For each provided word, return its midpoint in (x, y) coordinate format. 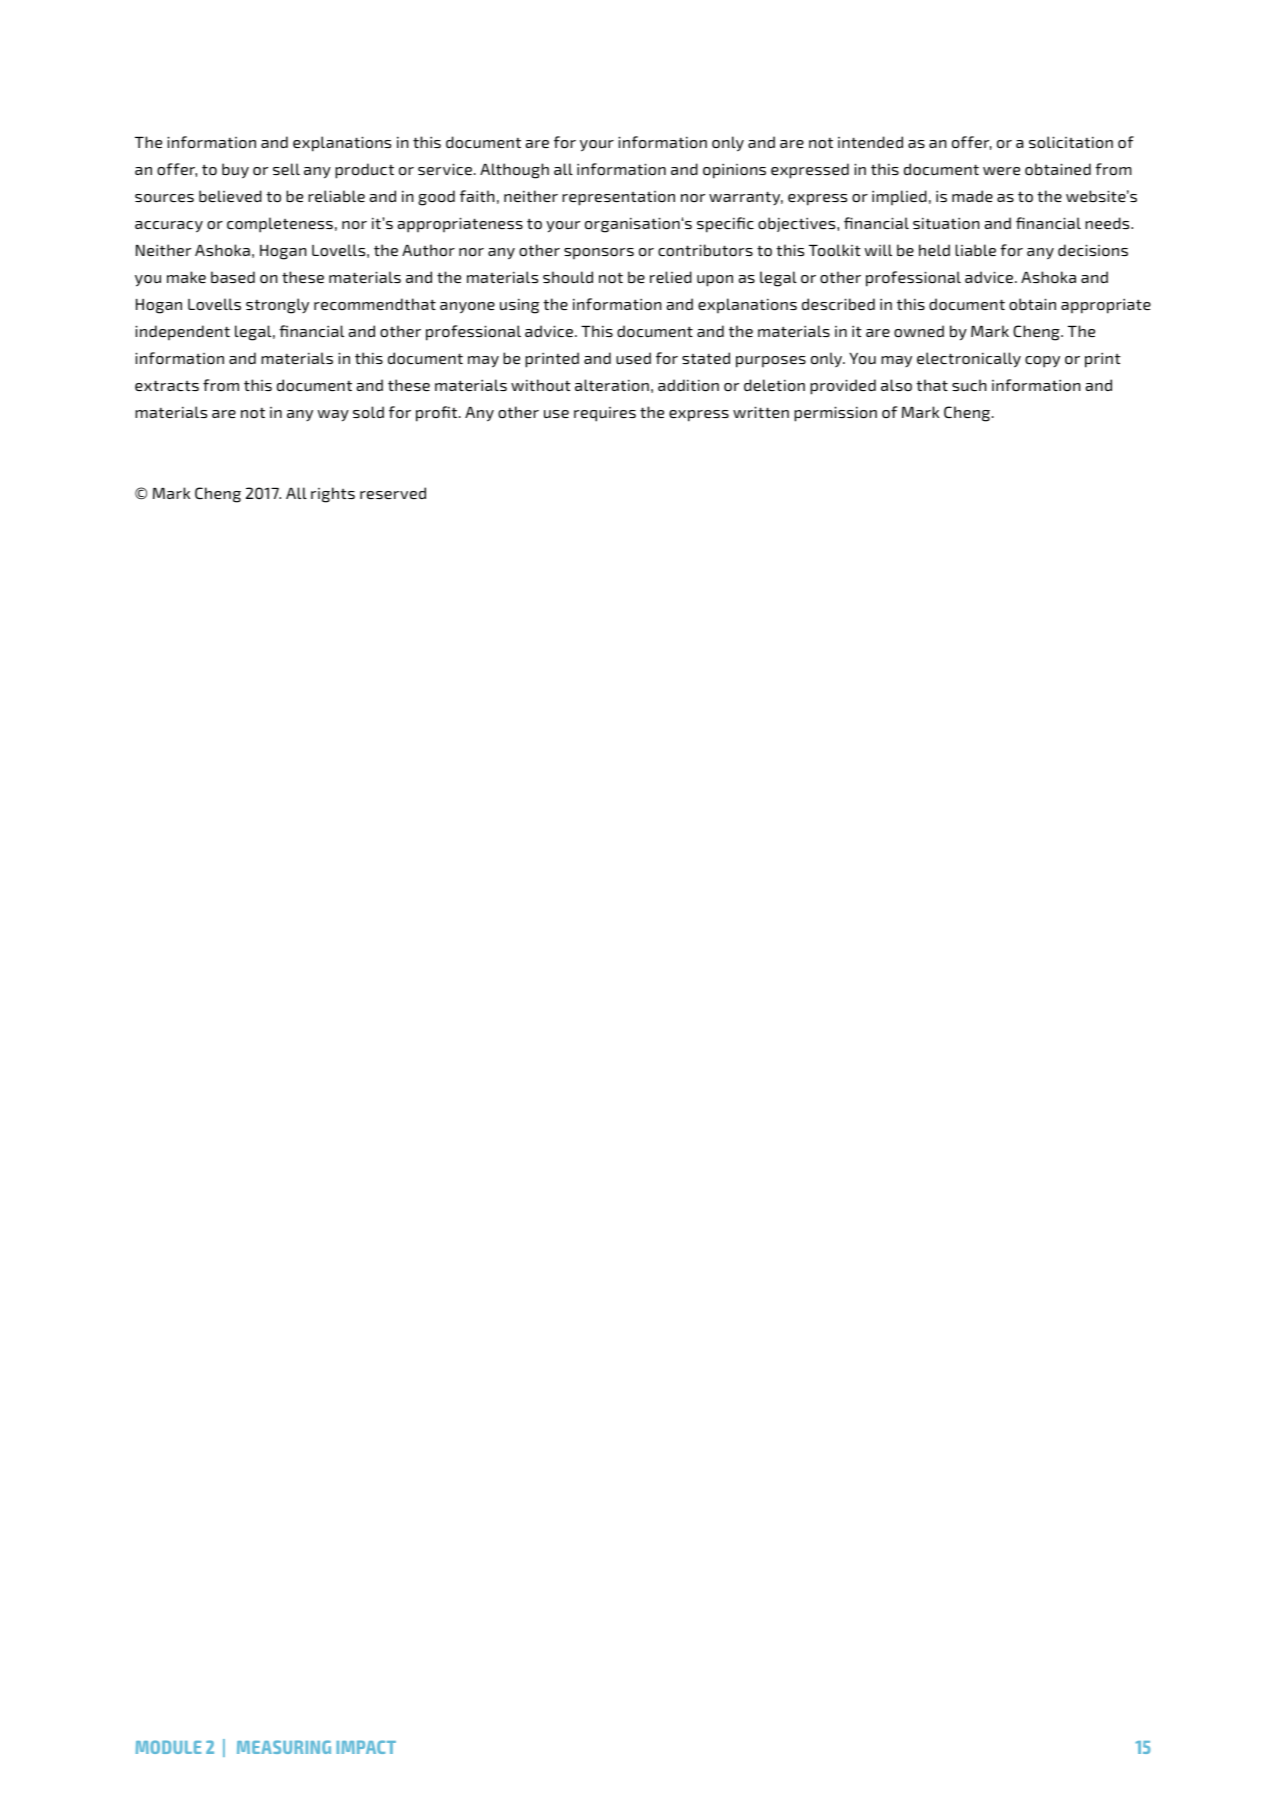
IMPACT (366, 1747)
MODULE (168, 1747)
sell (286, 169)
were (1001, 171)
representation (618, 198)
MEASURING (284, 1747)
